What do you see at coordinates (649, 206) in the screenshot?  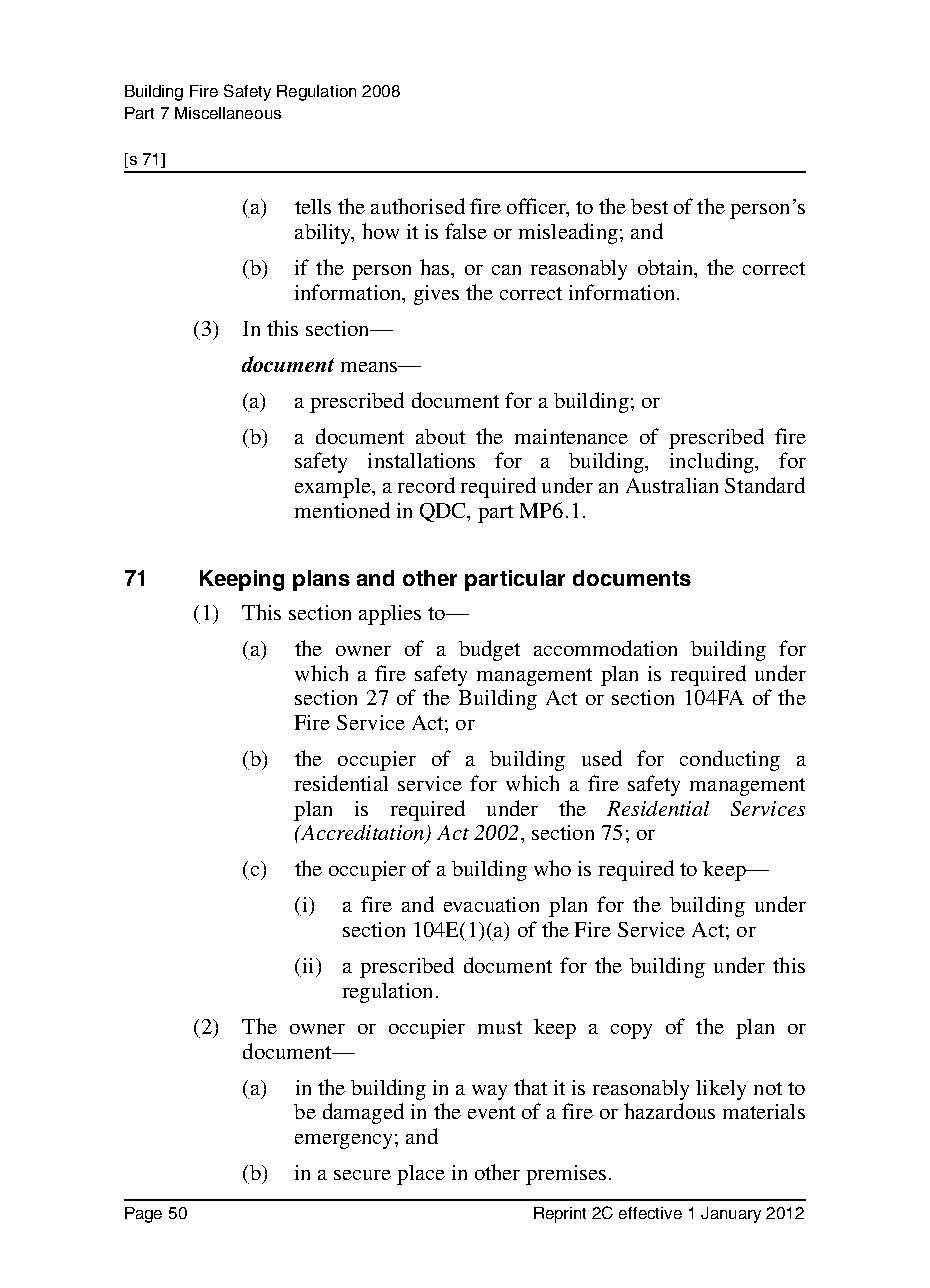 I see `best` at bounding box center [649, 206].
